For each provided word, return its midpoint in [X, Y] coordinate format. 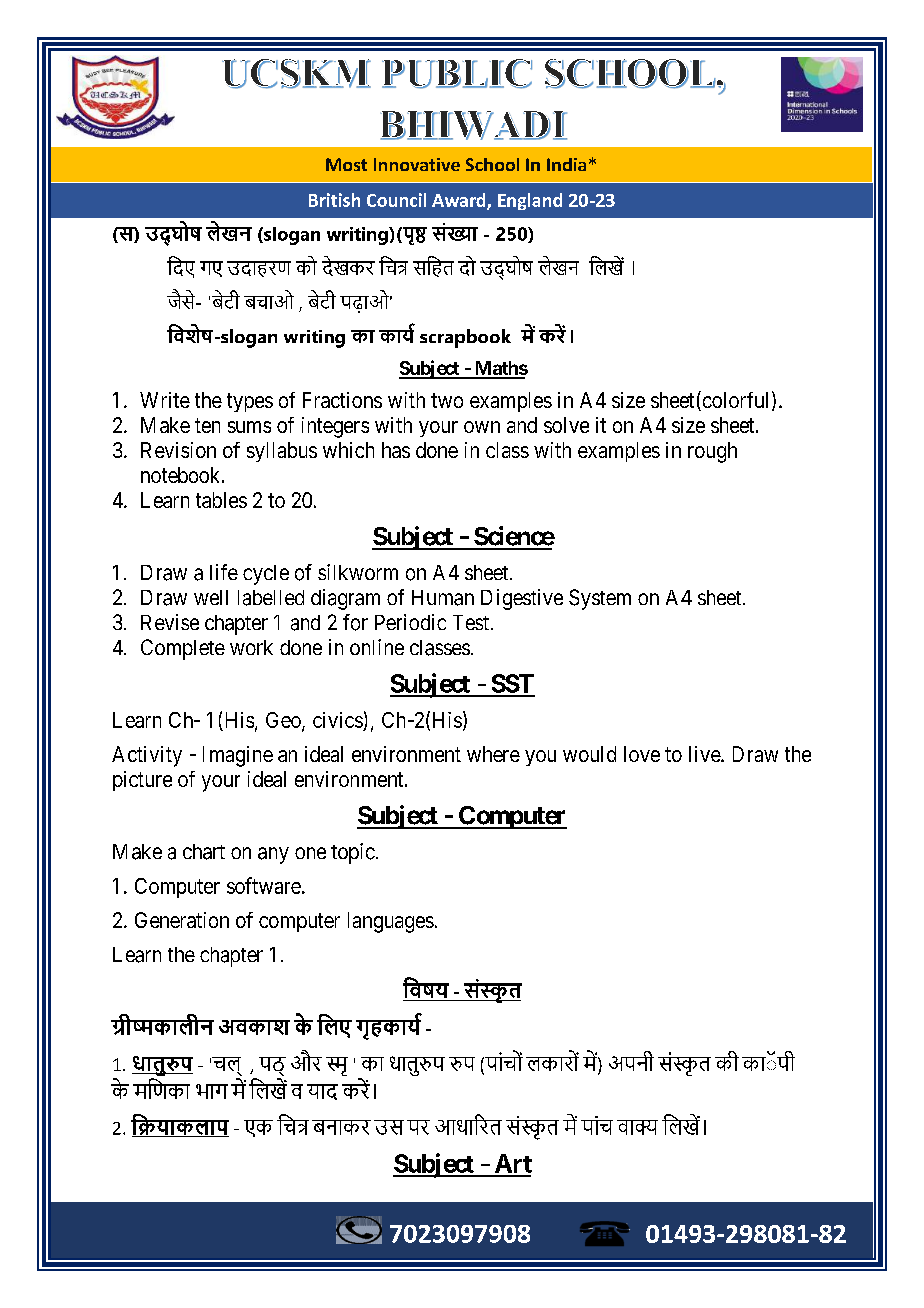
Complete [183, 649]
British [334, 200]
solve [566, 425]
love [642, 754]
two [447, 400]
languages [391, 922]
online [377, 647]
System [600, 599]
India [566, 164]
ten [207, 425]
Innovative [417, 164]
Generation [182, 920]
